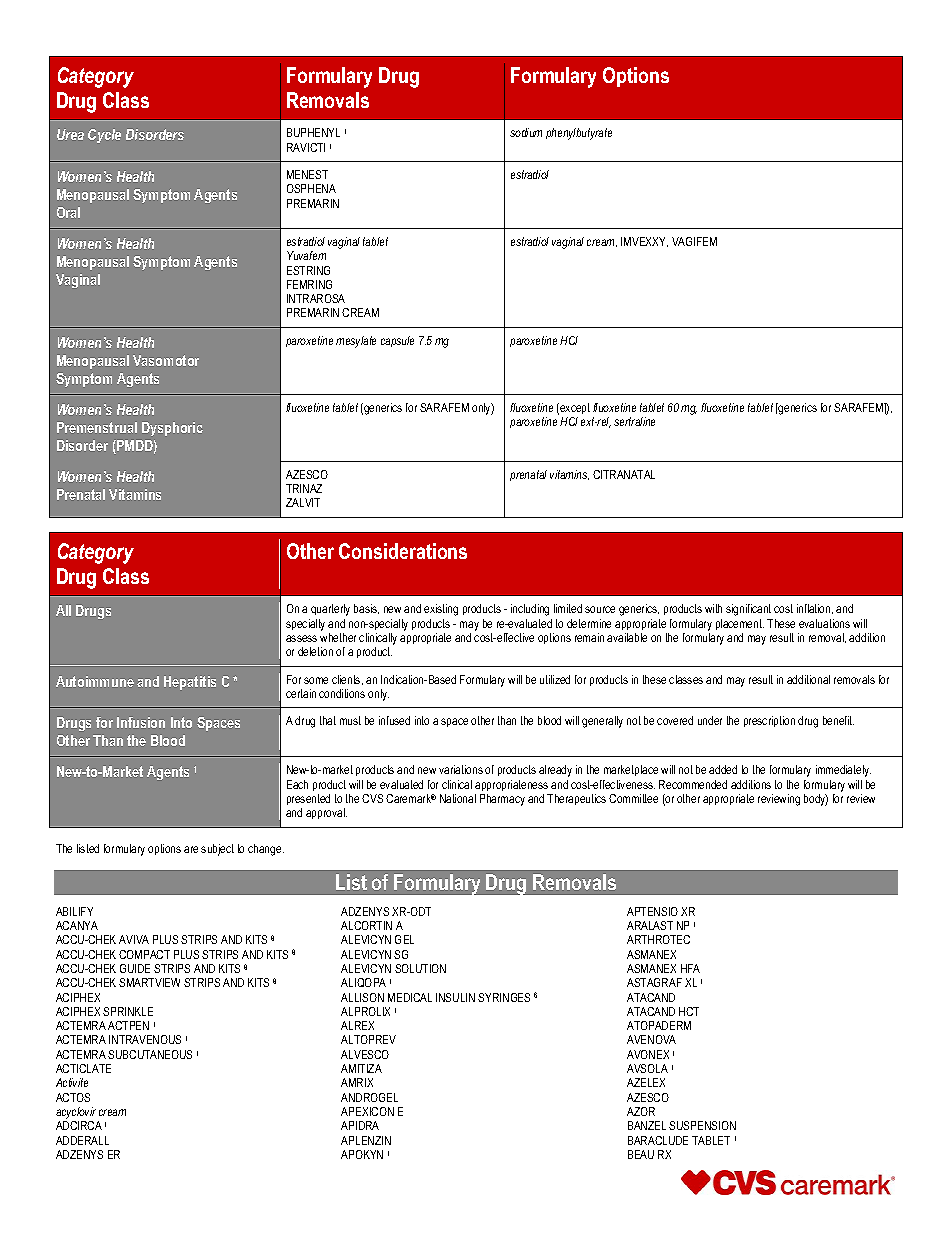 This screenshot has width=952, height=1233. What do you see at coordinates (82, 1140) in the screenshot?
I see `ADDERALL` at bounding box center [82, 1140].
